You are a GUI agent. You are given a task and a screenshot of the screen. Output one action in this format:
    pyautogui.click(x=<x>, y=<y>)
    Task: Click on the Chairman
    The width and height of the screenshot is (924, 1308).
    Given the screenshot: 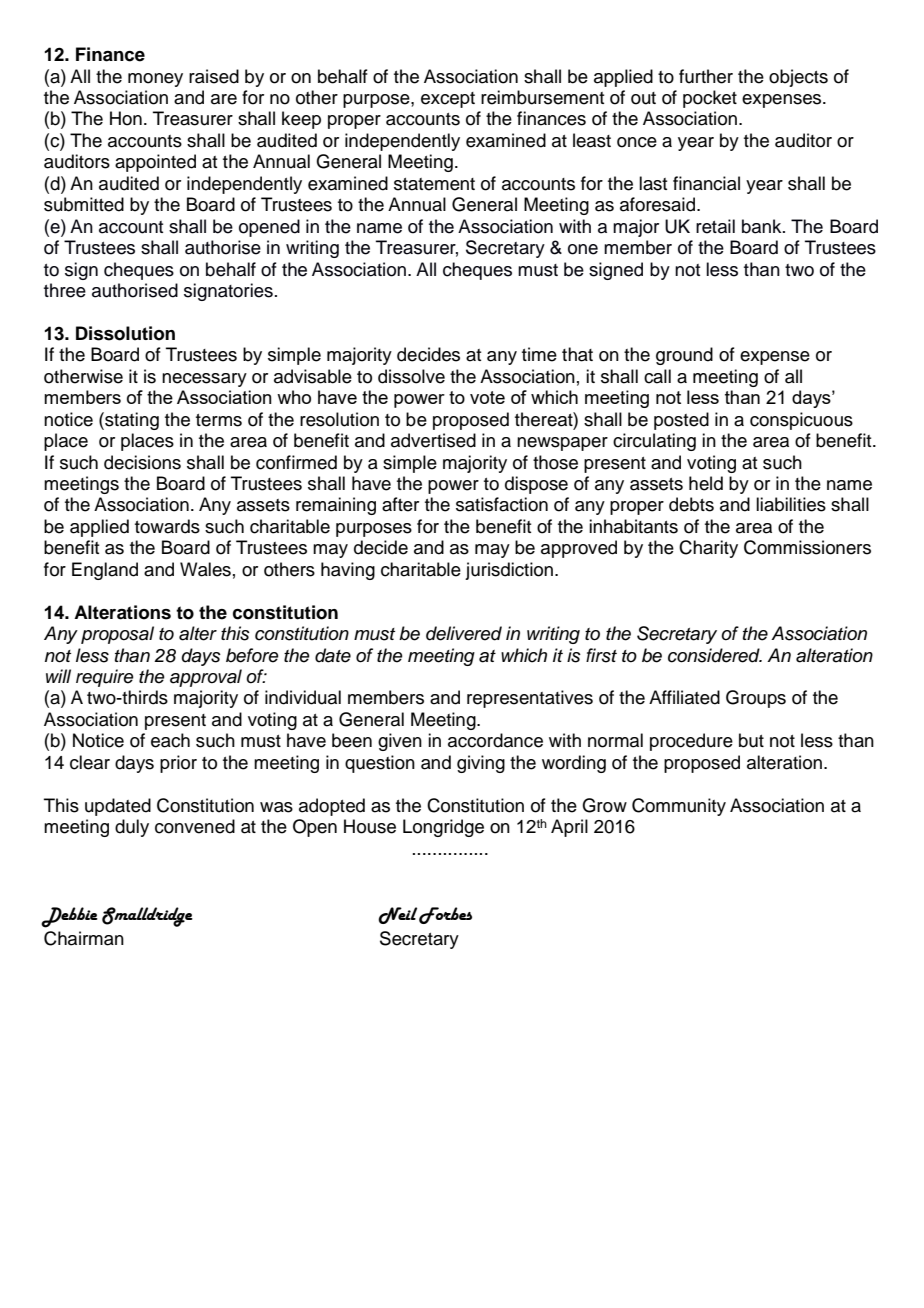 What is the action you would take?
    pyautogui.click(x=84, y=938)
